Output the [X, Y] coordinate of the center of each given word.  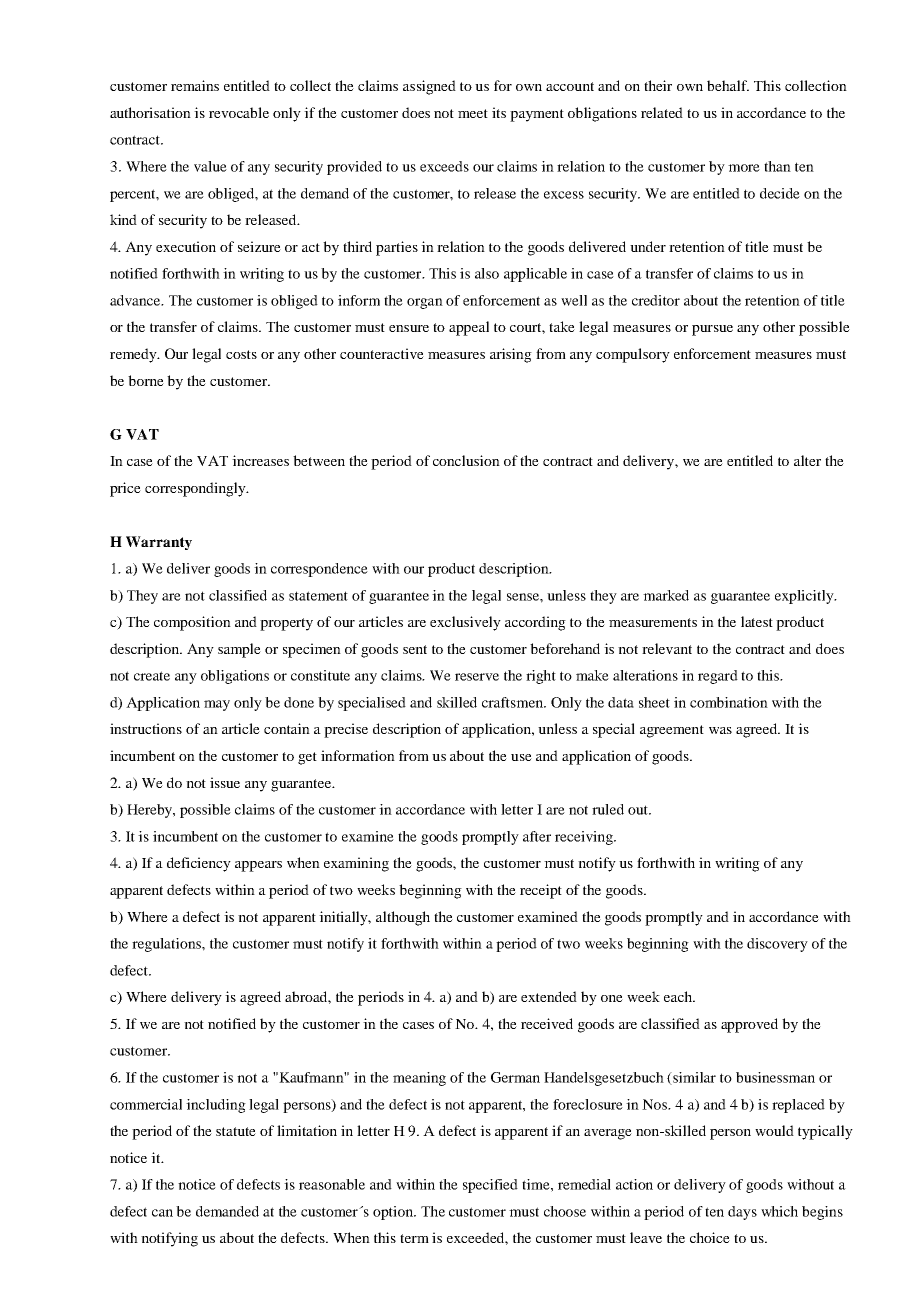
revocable [239, 112]
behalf [728, 85]
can [162, 1213]
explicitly [805, 597]
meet [473, 113]
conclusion [466, 460]
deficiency [199, 864]
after [537, 836]
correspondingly [196, 489]
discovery [777, 945]
